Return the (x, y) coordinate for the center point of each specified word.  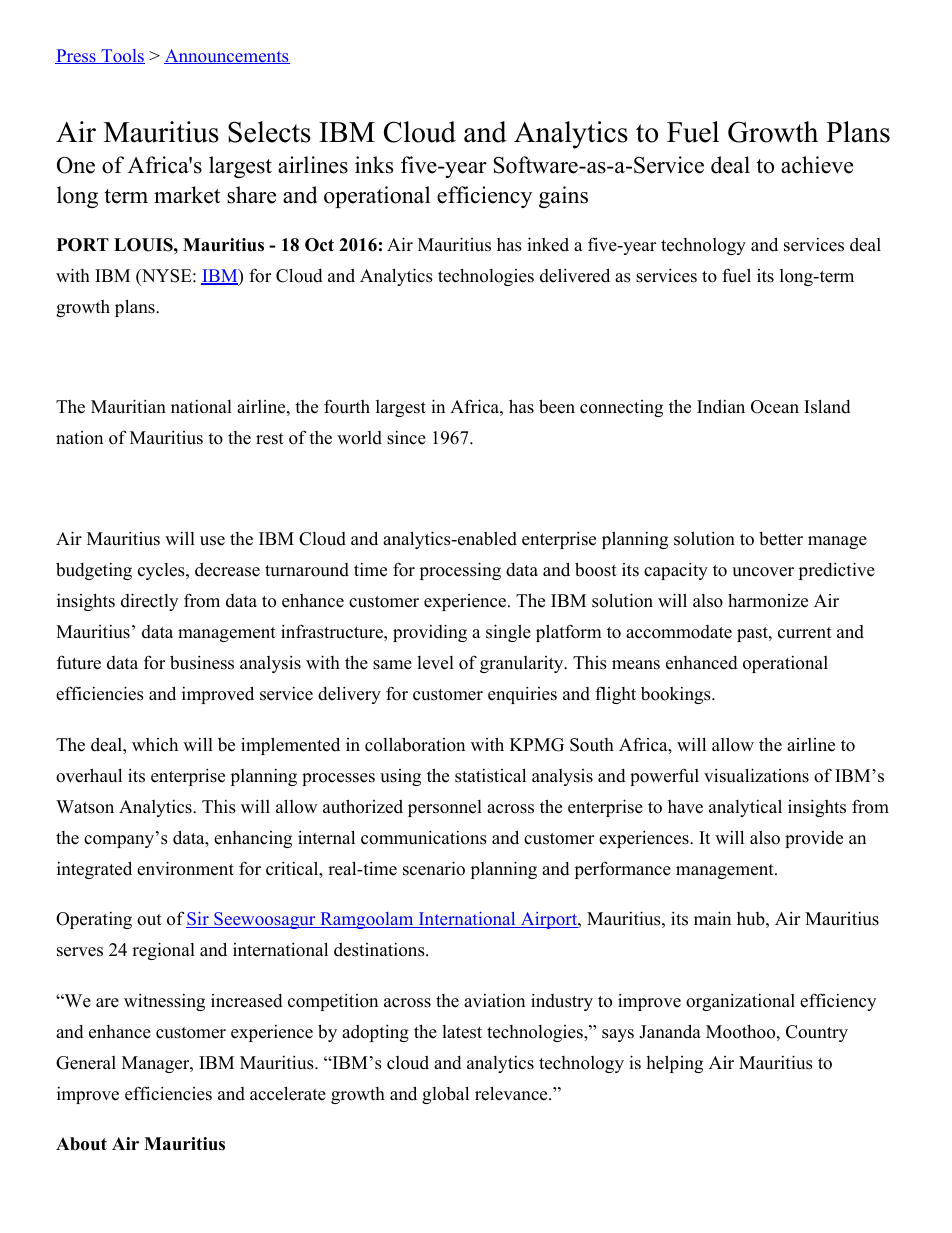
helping (674, 1064)
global (445, 1095)
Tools (122, 56)
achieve (817, 165)
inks (374, 165)
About (81, 1144)
